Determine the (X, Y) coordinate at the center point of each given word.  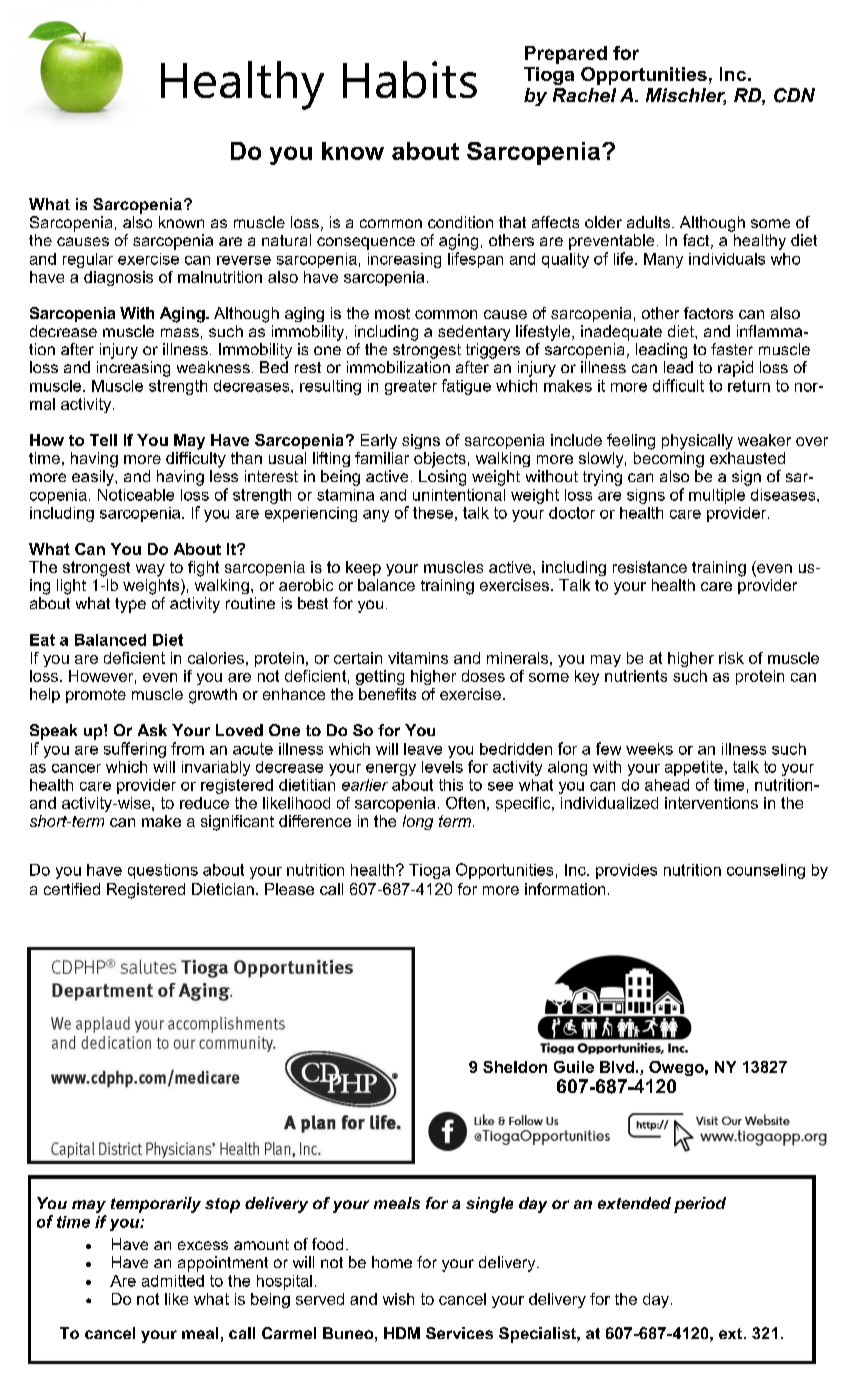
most (392, 313)
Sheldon (515, 1067)
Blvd (617, 1067)
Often (465, 803)
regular (88, 260)
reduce (204, 803)
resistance (650, 567)
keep (363, 568)
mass (180, 332)
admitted (173, 1281)
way (150, 570)
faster (732, 349)
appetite (694, 768)
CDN (794, 95)
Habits (410, 79)
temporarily (156, 1205)
